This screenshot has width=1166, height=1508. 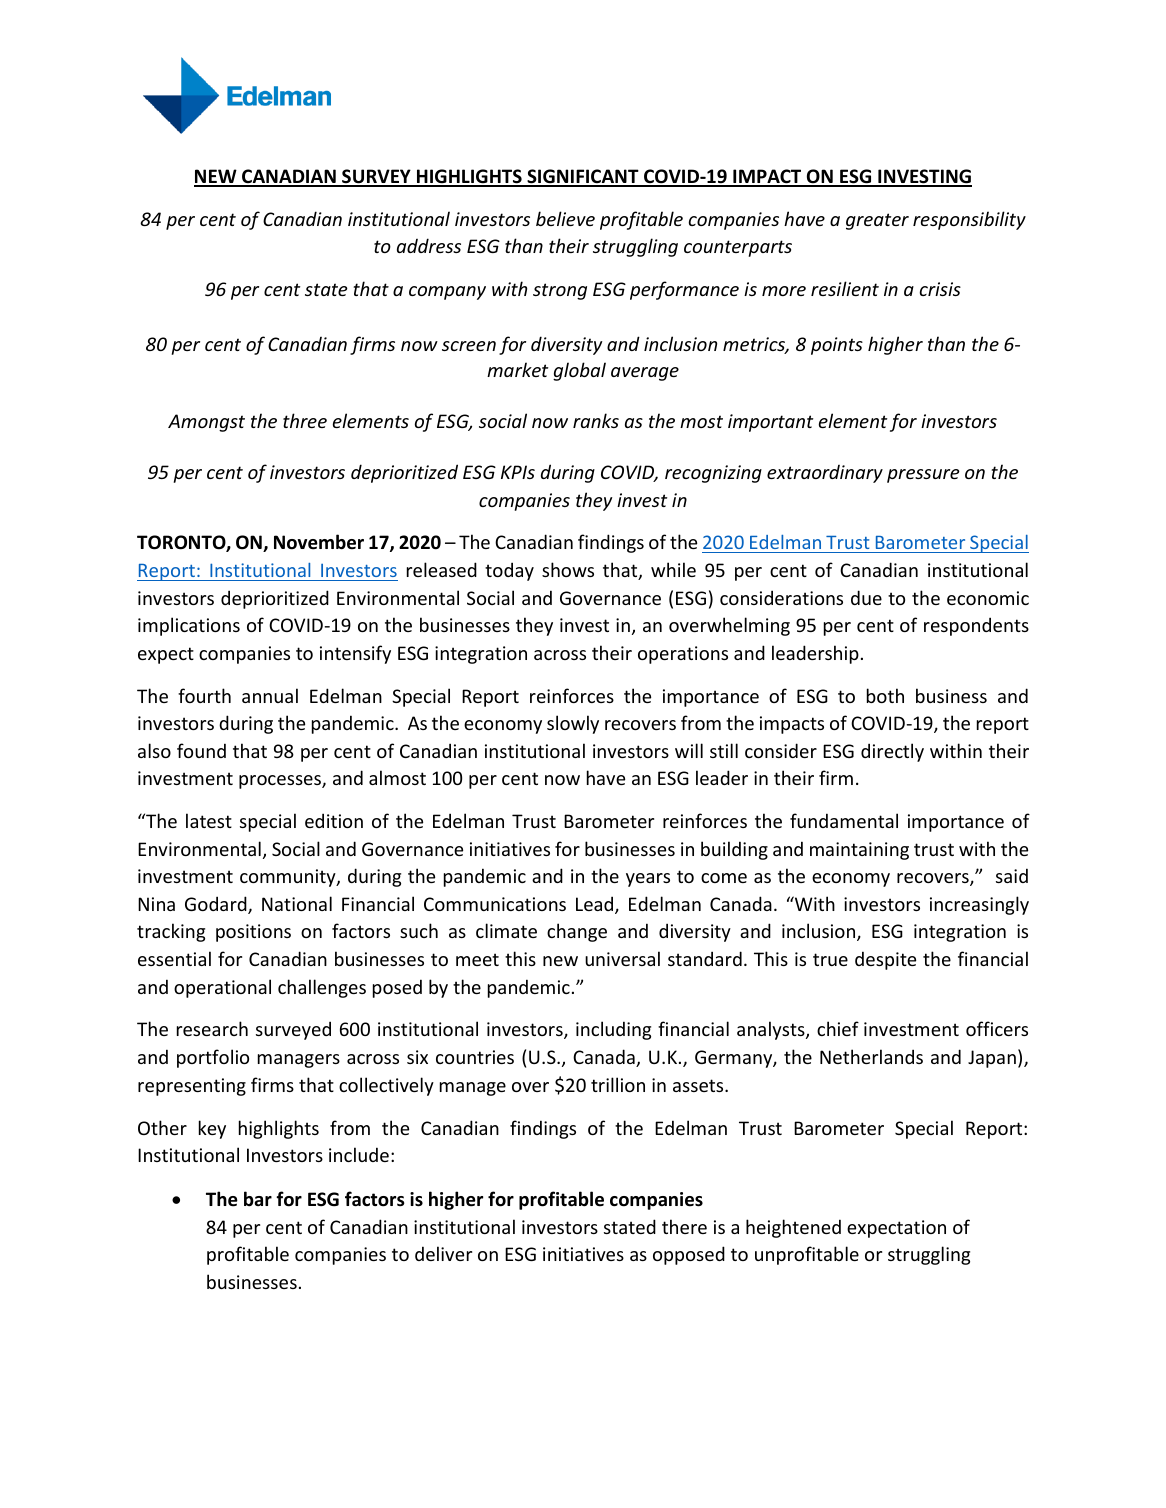 What do you see at coordinates (359, 1154) in the screenshot?
I see `include` at bounding box center [359, 1154].
